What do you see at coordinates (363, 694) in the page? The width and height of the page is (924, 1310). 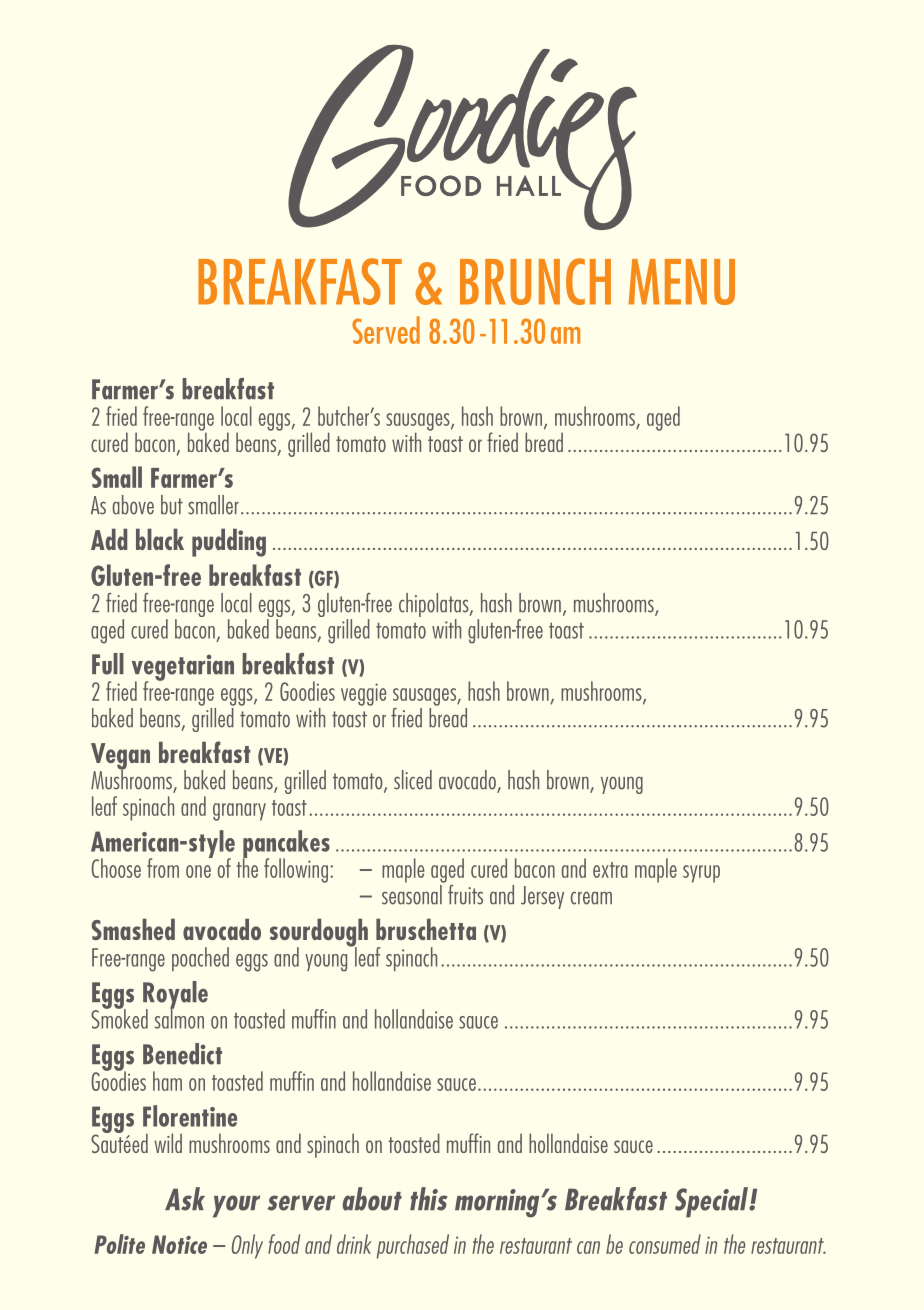 I see `veggie` at bounding box center [363, 694].
